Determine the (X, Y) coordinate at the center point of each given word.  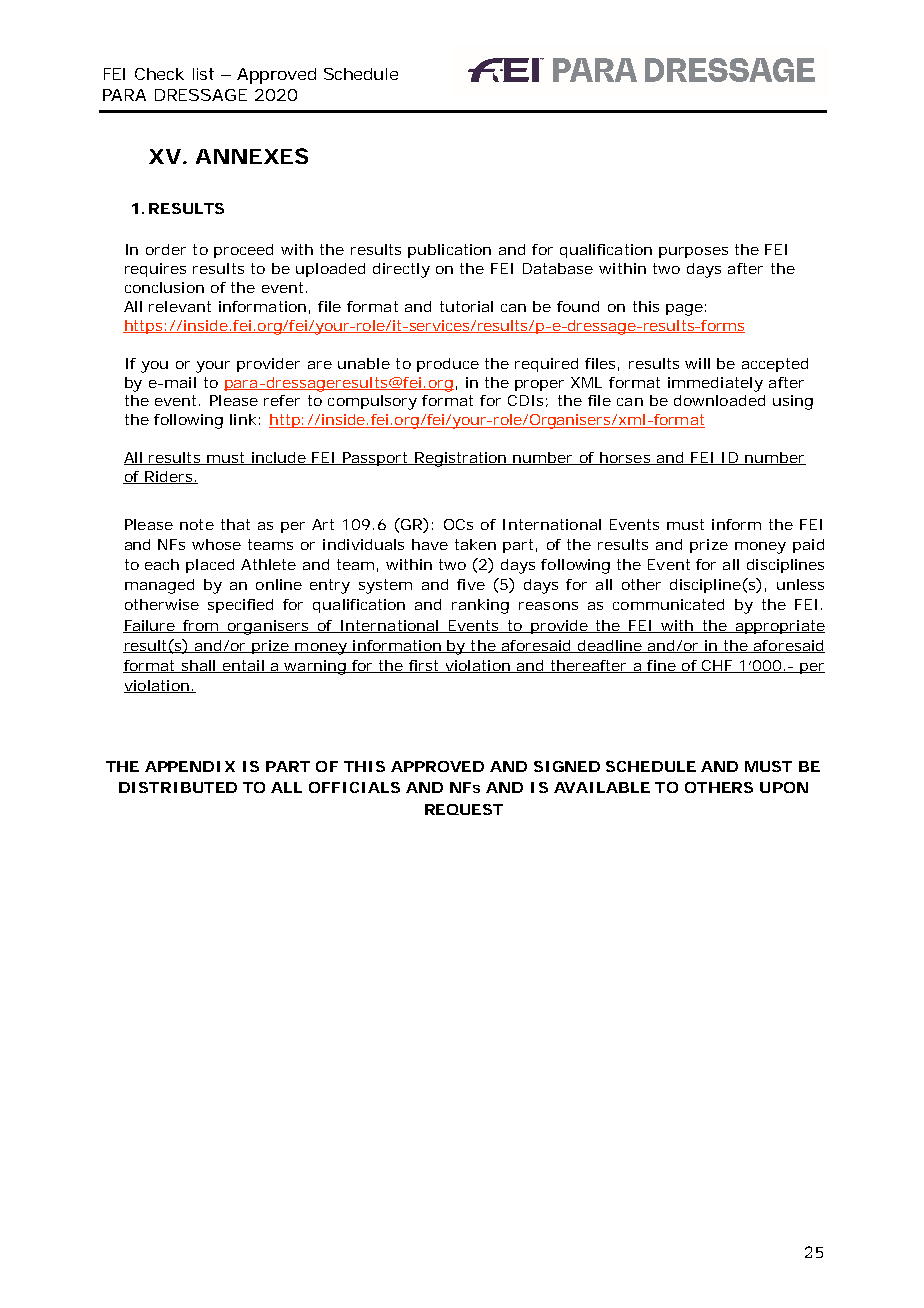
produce (448, 365)
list (203, 74)
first (424, 666)
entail (243, 666)
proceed (243, 251)
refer (282, 400)
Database (558, 268)
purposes (693, 252)
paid (808, 546)
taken (475, 544)
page (684, 310)
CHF (716, 666)
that (235, 524)
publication (449, 251)
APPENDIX (190, 766)
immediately (715, 384)
